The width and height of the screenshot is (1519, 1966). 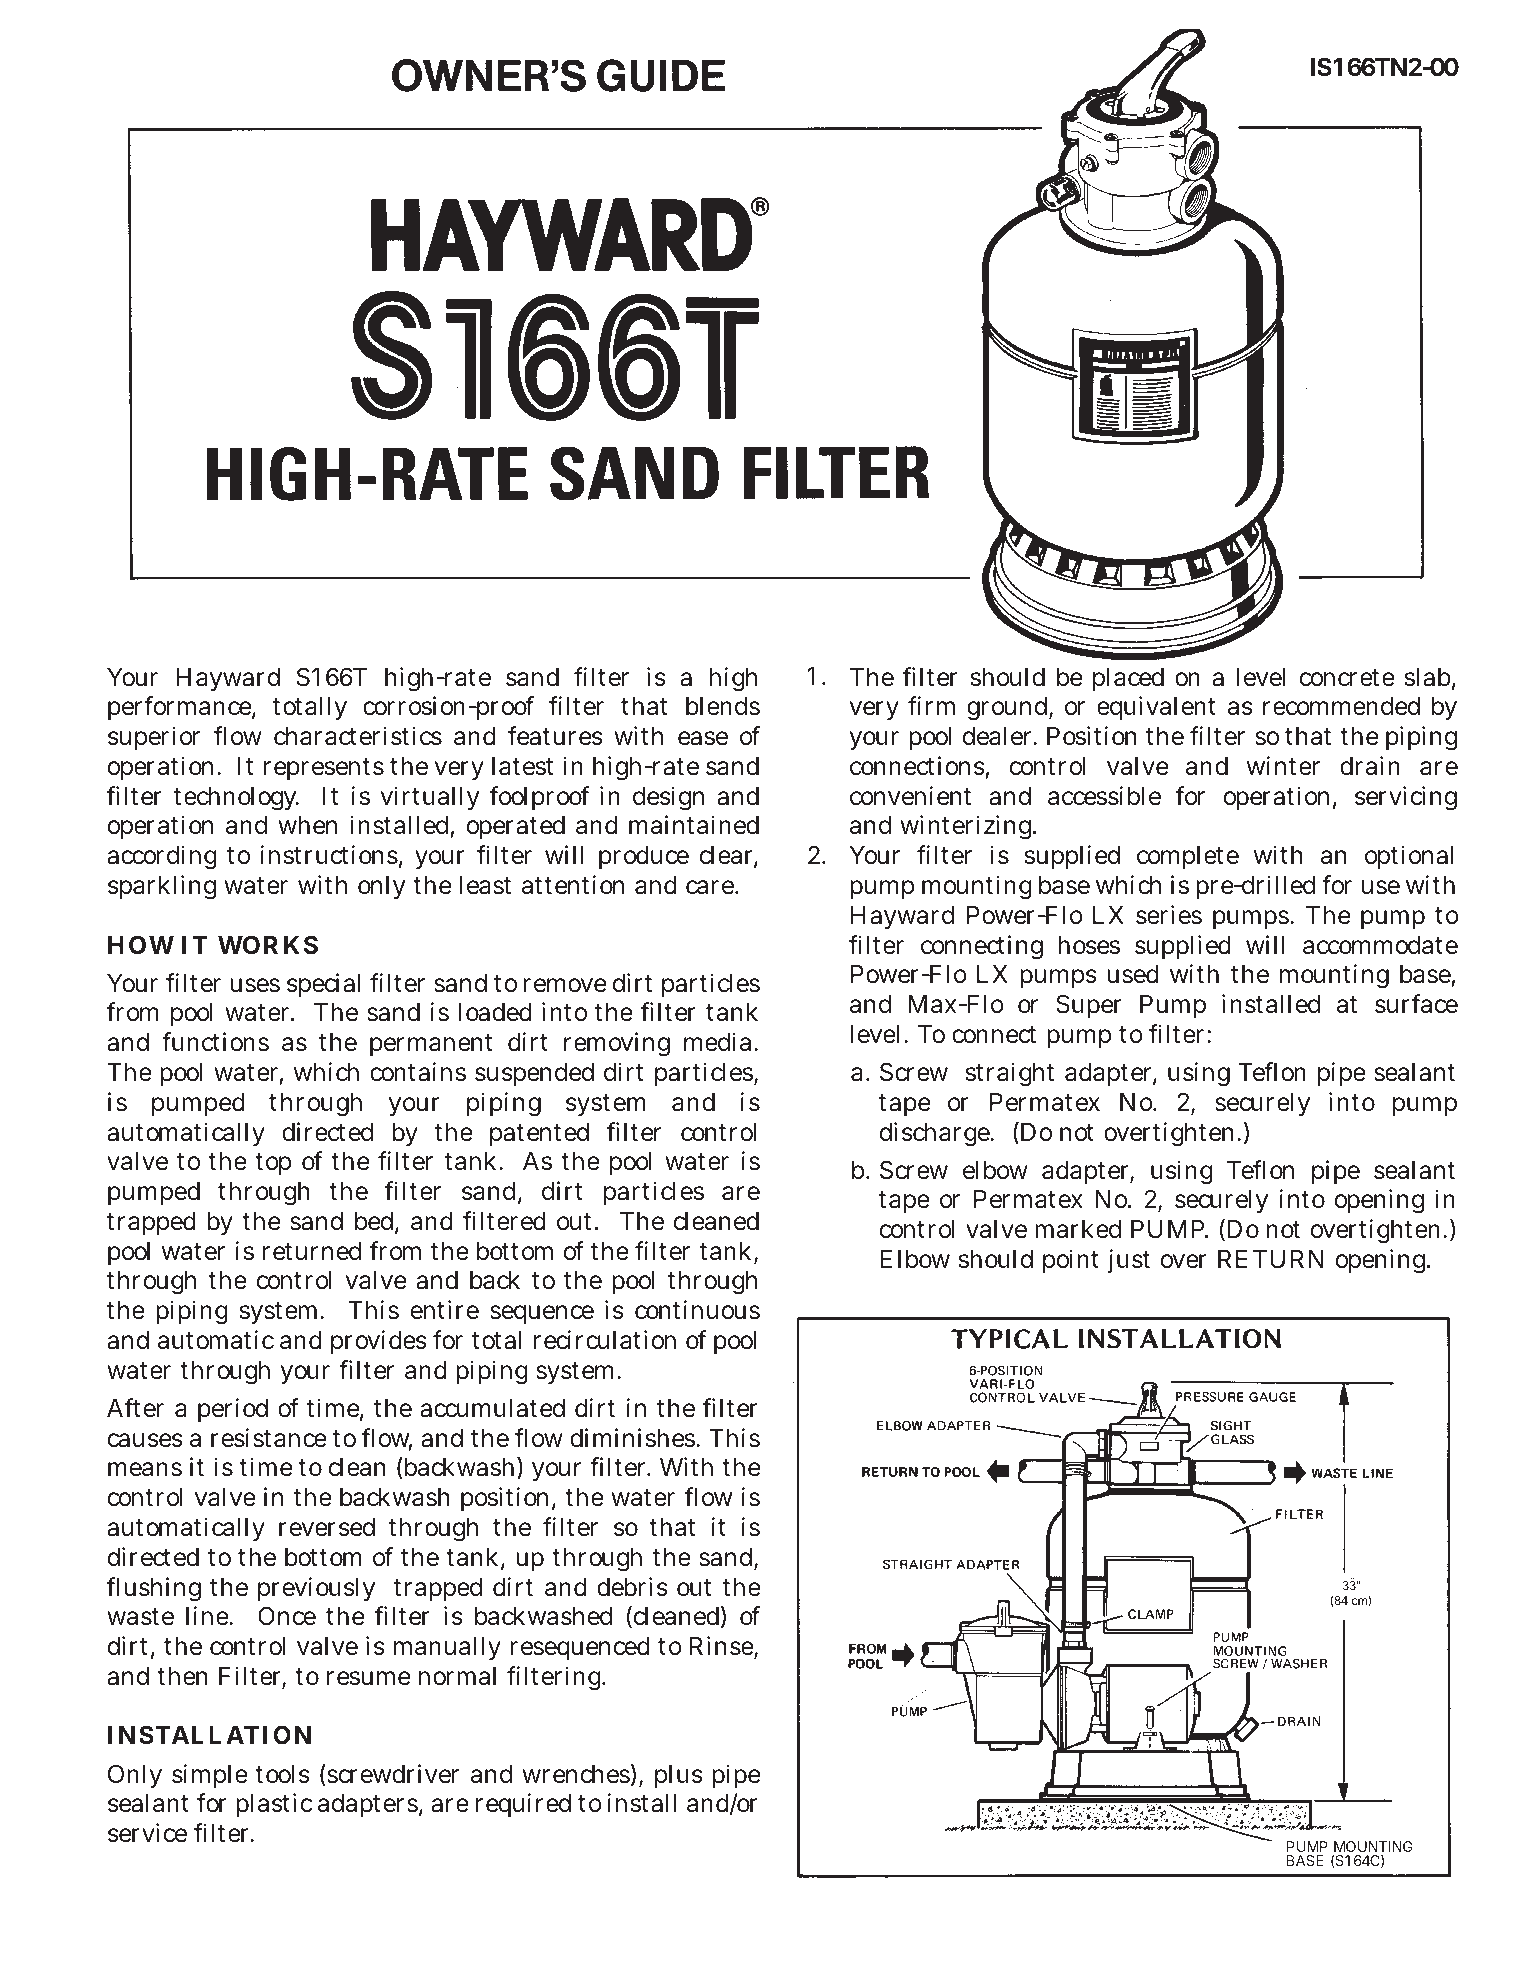 What do you see at coordinates (274, 1805) in the screenshot?
I see `plastic` at bounding box center [274, 1805].
